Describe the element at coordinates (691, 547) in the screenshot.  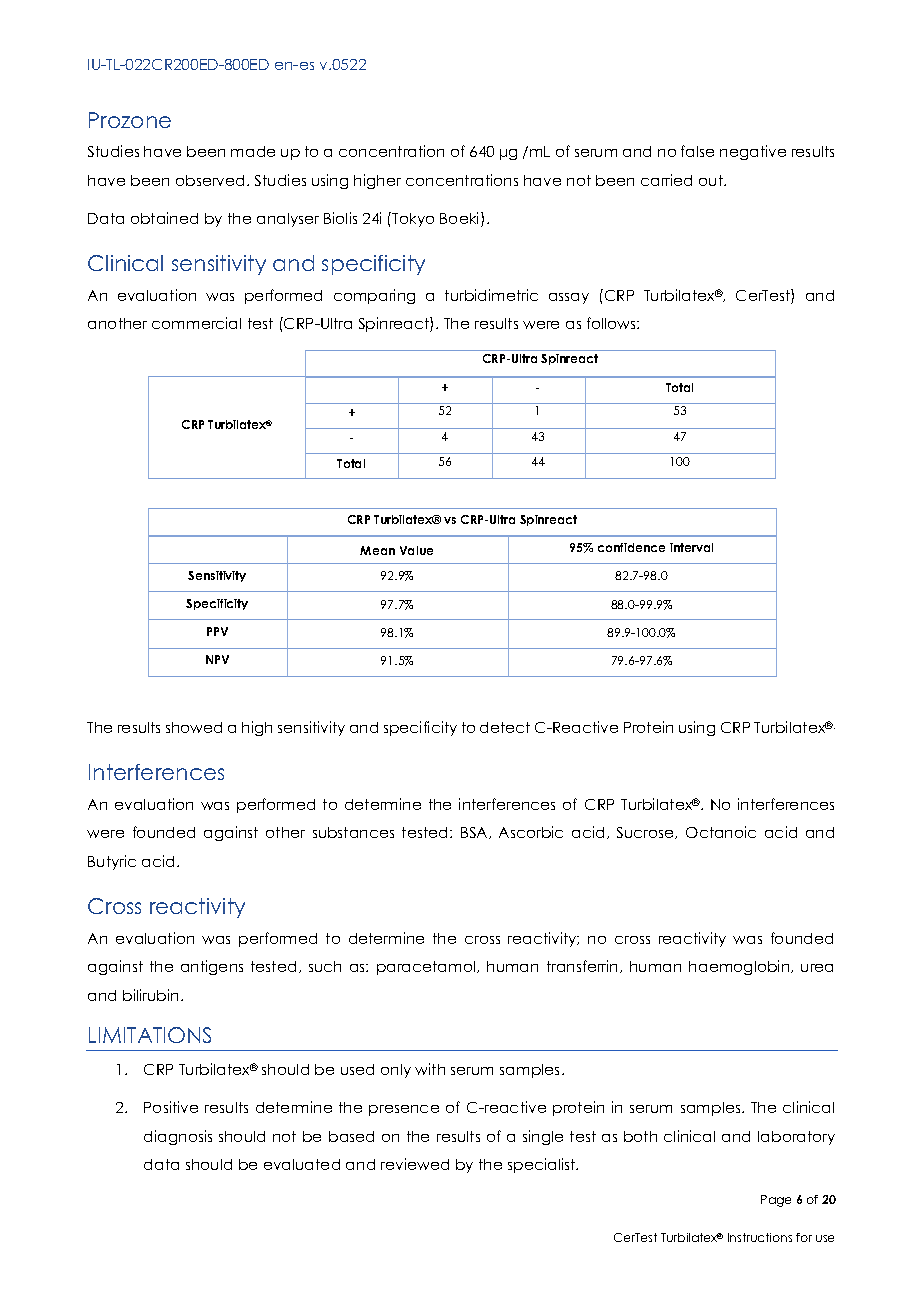
I see `interval` at that location.
